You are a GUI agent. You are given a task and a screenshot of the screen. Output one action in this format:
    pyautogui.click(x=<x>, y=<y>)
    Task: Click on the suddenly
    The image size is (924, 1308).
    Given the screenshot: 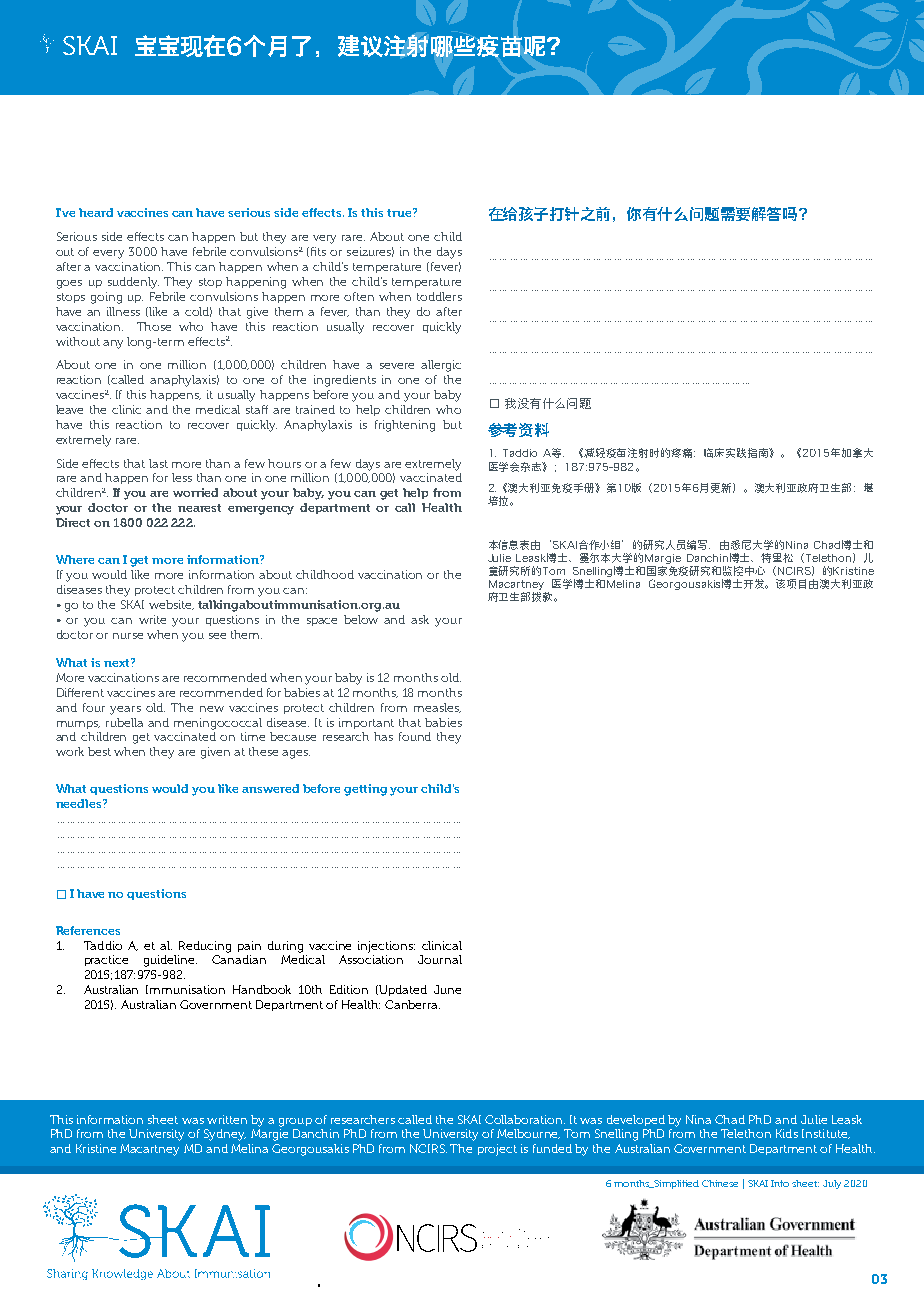 What is the action you would take?
    pyautogui.click(x=133, y=283)
